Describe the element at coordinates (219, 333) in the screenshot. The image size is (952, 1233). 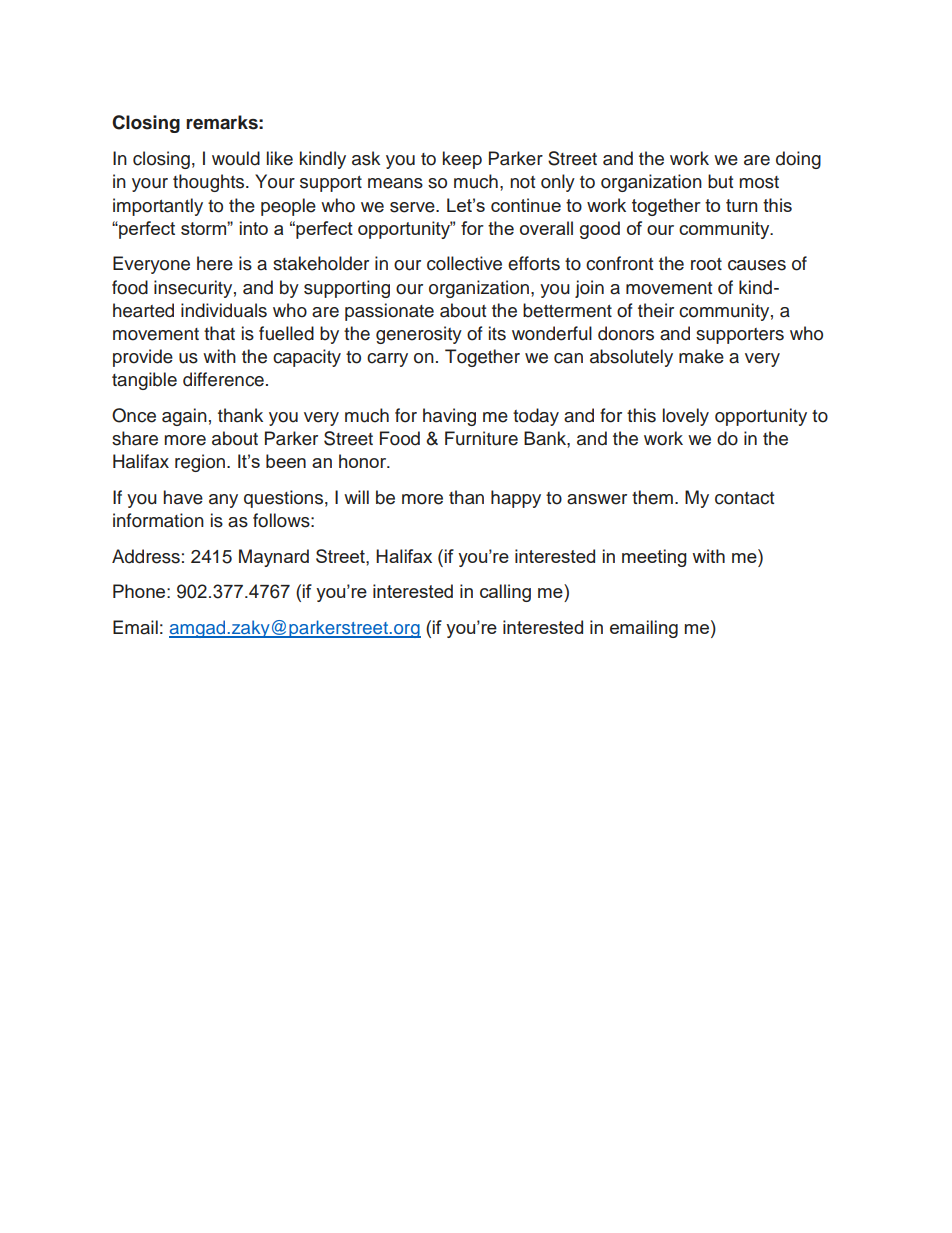
I see `that` at that location.
